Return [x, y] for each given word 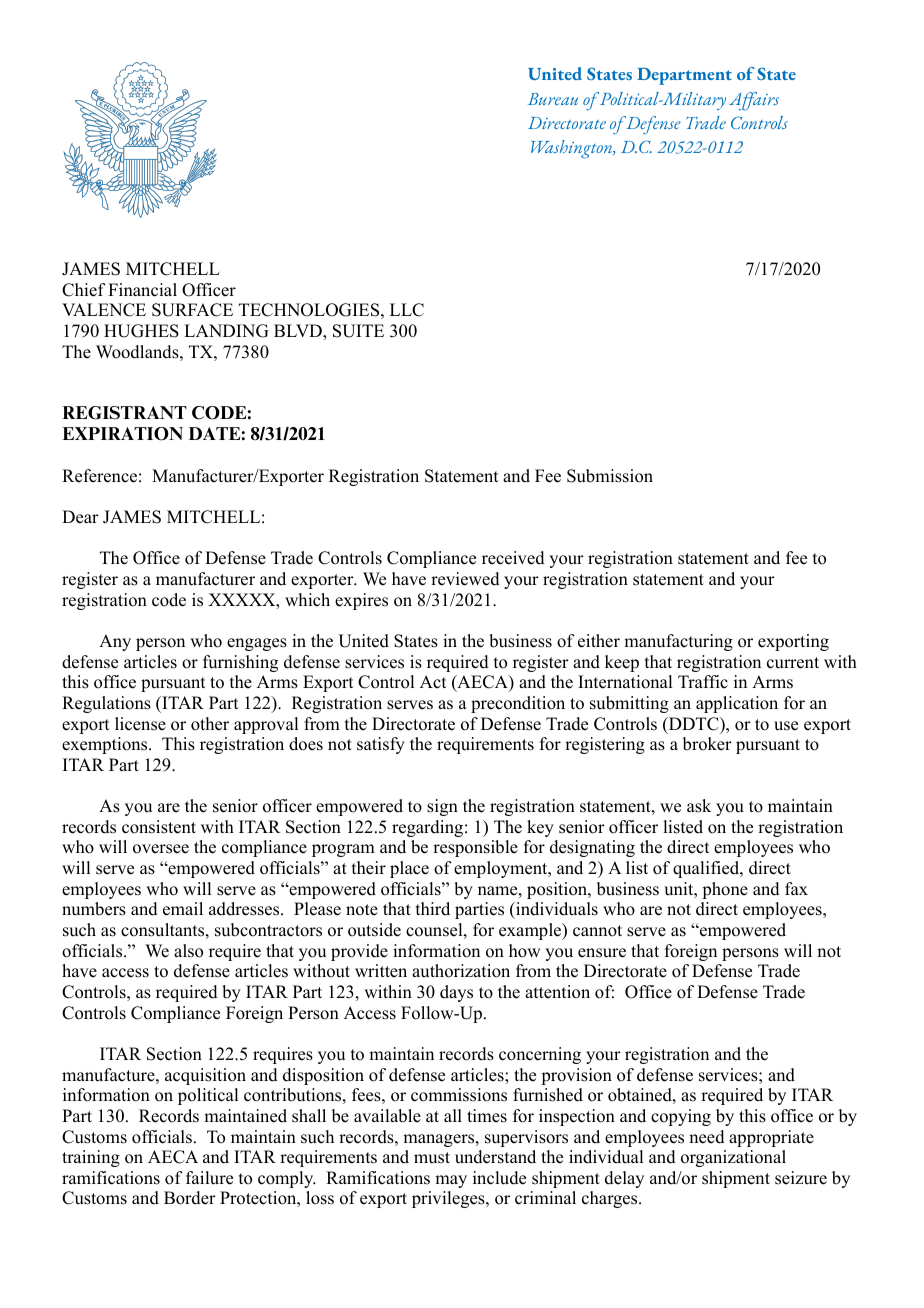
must [432, 1158]
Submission [610, 476]
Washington [573, 149]
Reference [99, 476]
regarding [427, 828]
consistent [159, 827]
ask [699, 806]
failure [209, 1178]
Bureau [553, 99]
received [513, 558]
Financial [142, 290]
